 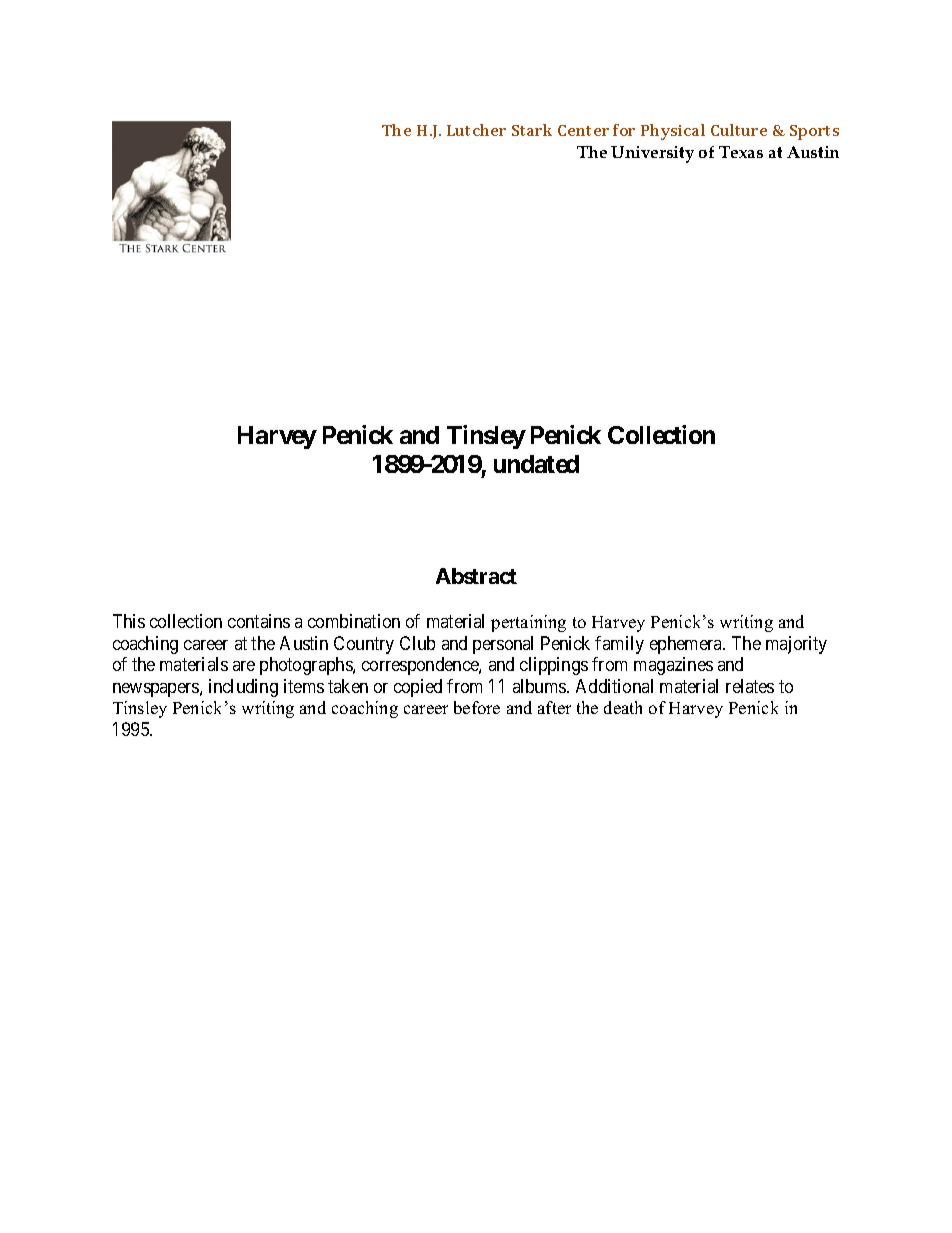 What do you see at coordinates (532, 130) in the screenshot?
I see `Stark` at bounding box center [532, 130].
